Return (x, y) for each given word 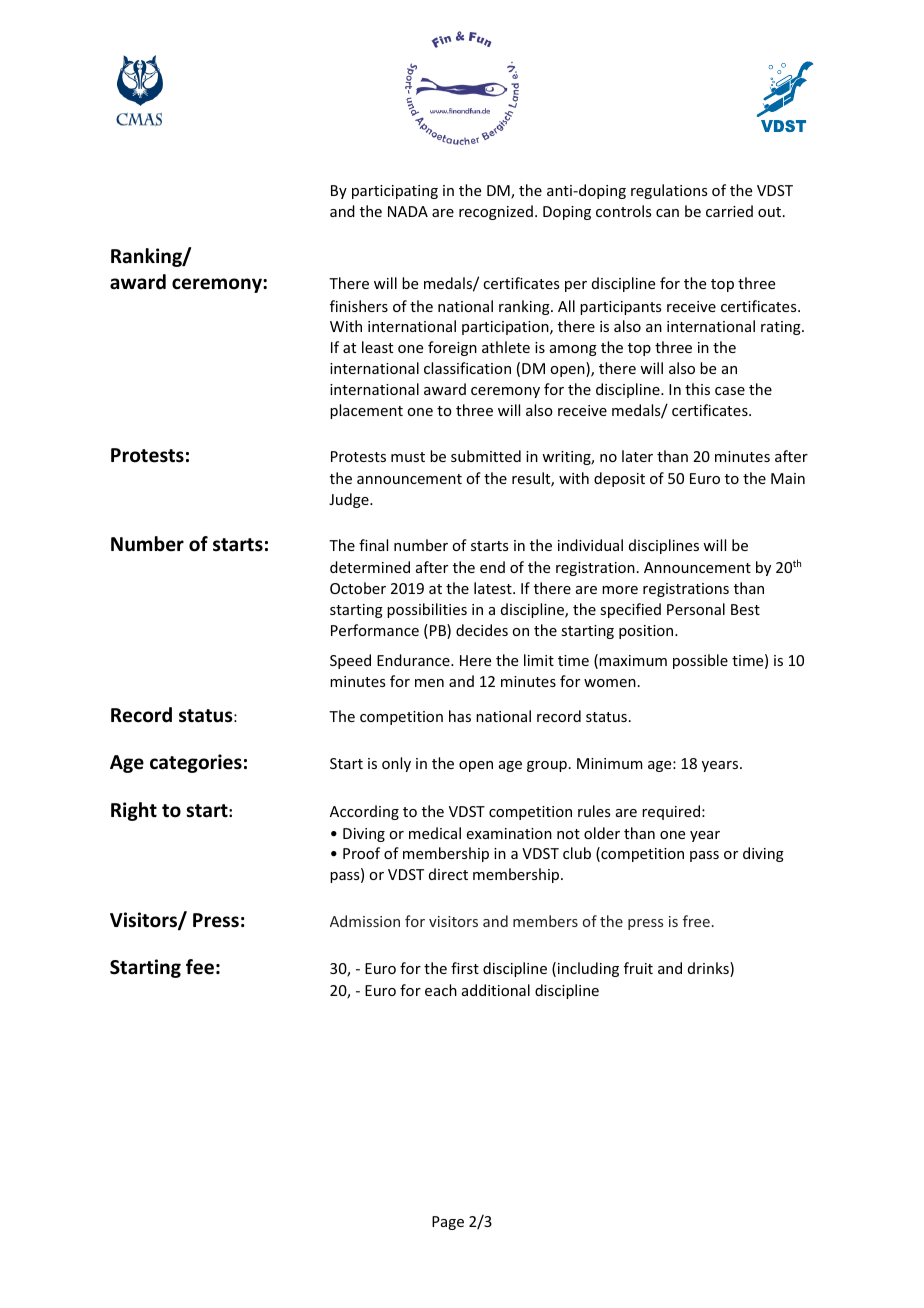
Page (448, 1223)
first (465, 968)
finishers (359, 306)
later (637, 456)
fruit (638, 968)
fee (200, 967)
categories (196, 763)
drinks (709, 969)
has (460, 716)
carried (729, 211)
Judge (350, 500)
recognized (496, 212)
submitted (486, 456)
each (441, 990)
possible (700, 661)
